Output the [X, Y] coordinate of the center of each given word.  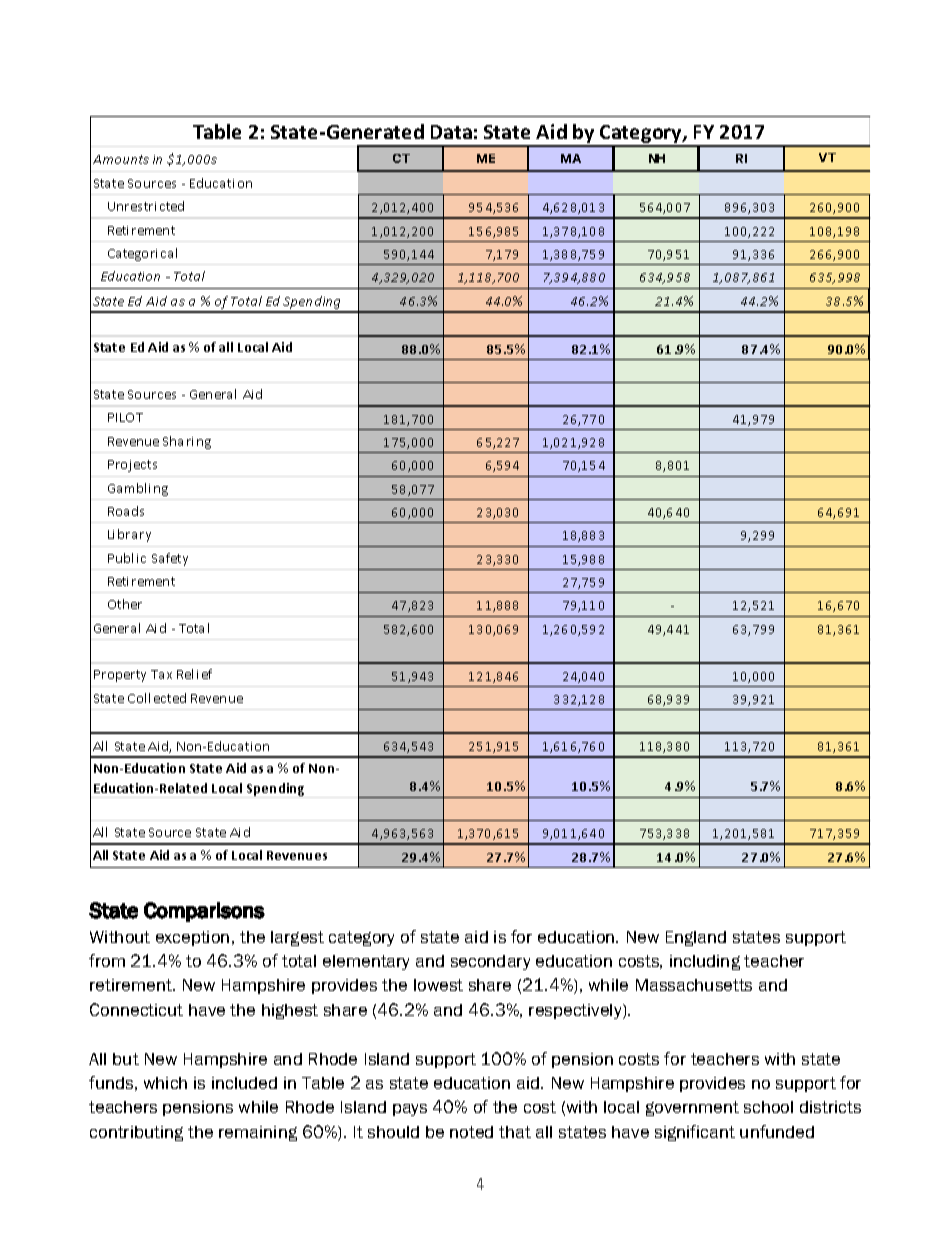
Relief [194, 674]
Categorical [142, 254]
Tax [161, 674]
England [696, 938]
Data [451, 132]
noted [471, 1132]
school [768, 1107]
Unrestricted [146, 206]
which [165, 1083]
